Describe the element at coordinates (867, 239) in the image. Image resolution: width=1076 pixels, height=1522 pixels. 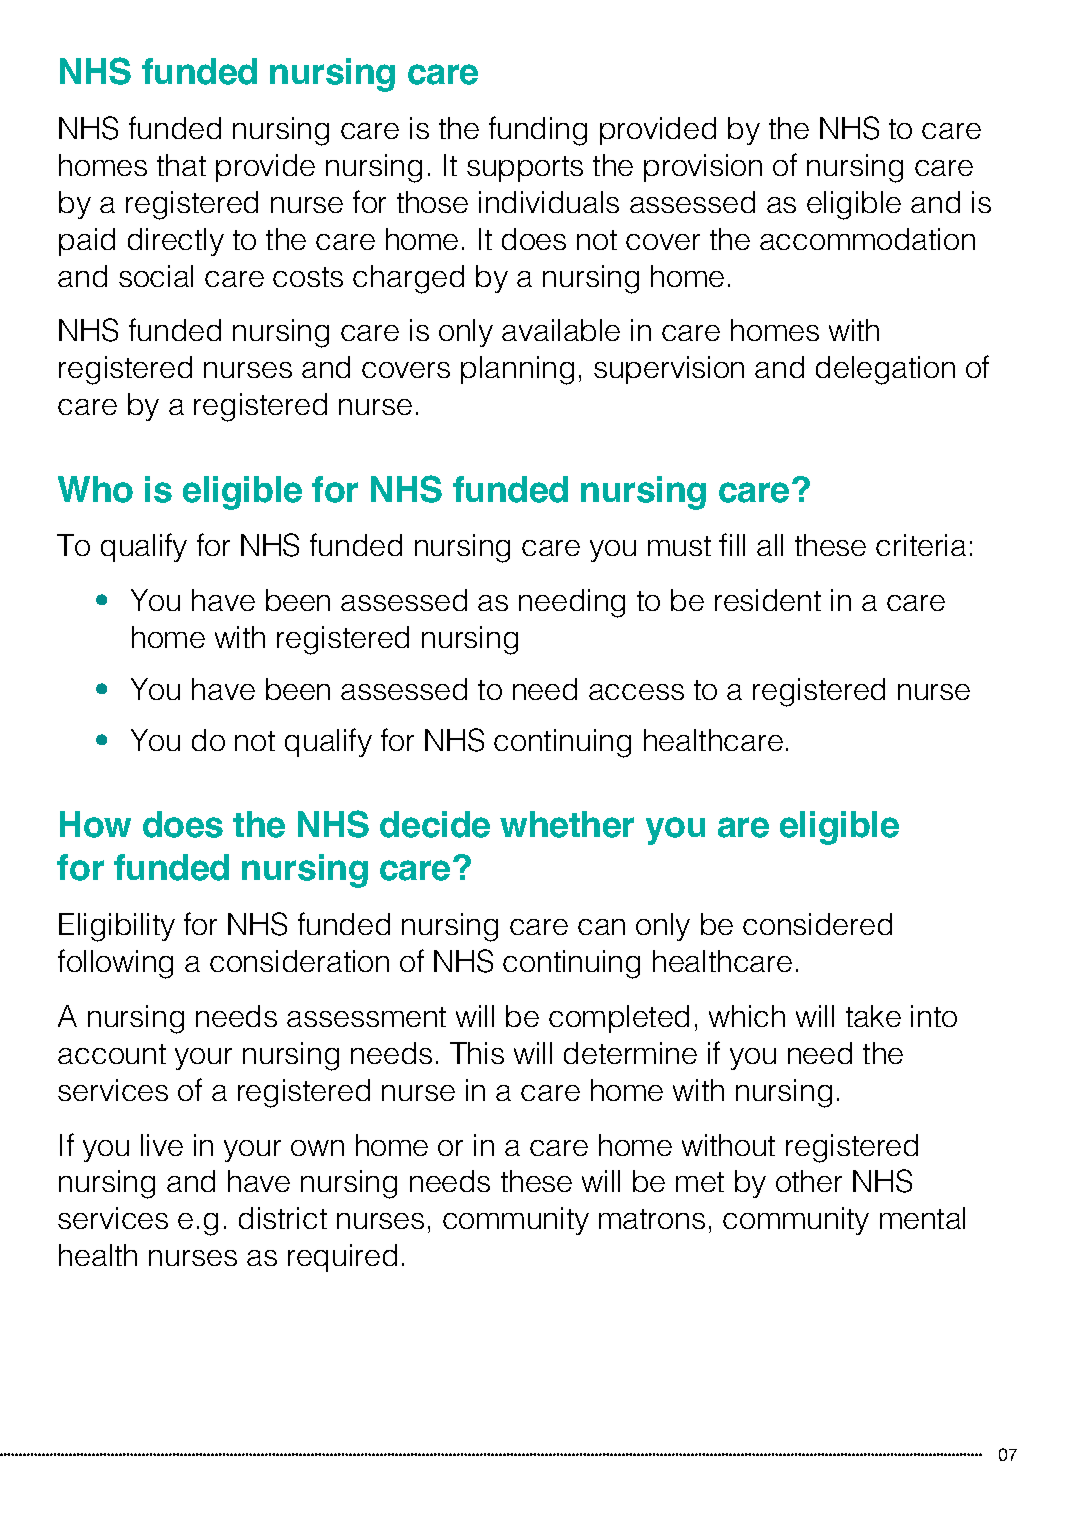
I see `accommodation` at that location.
